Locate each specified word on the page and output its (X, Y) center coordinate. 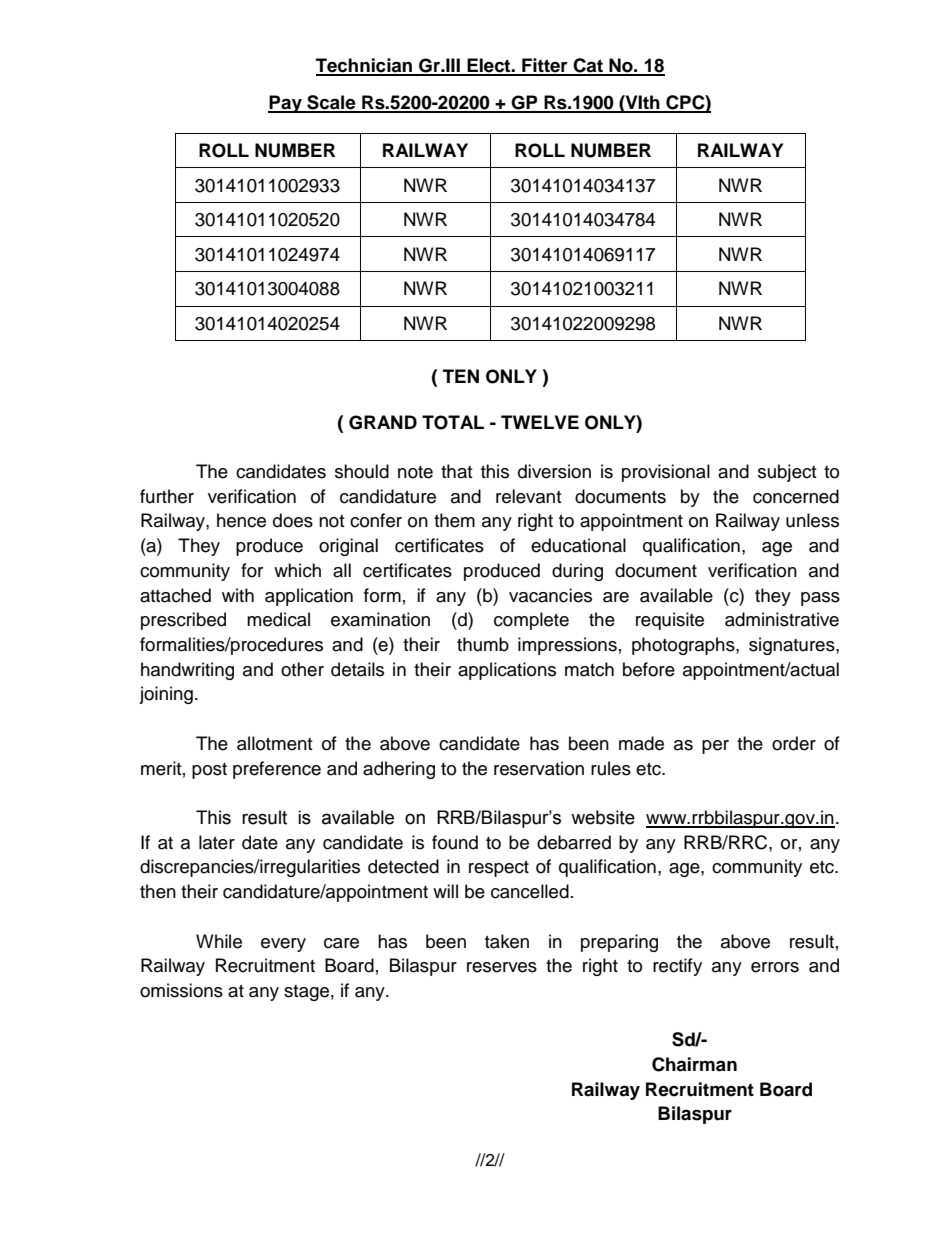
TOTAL (453, 422)
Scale (331, 103)
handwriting (187, 671)
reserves (502, 967)
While (219, 941)
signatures (793, 646)
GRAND (383, 422)
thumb (483, 644)
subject (787, 473)
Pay (286, 104)
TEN (461, 376)
